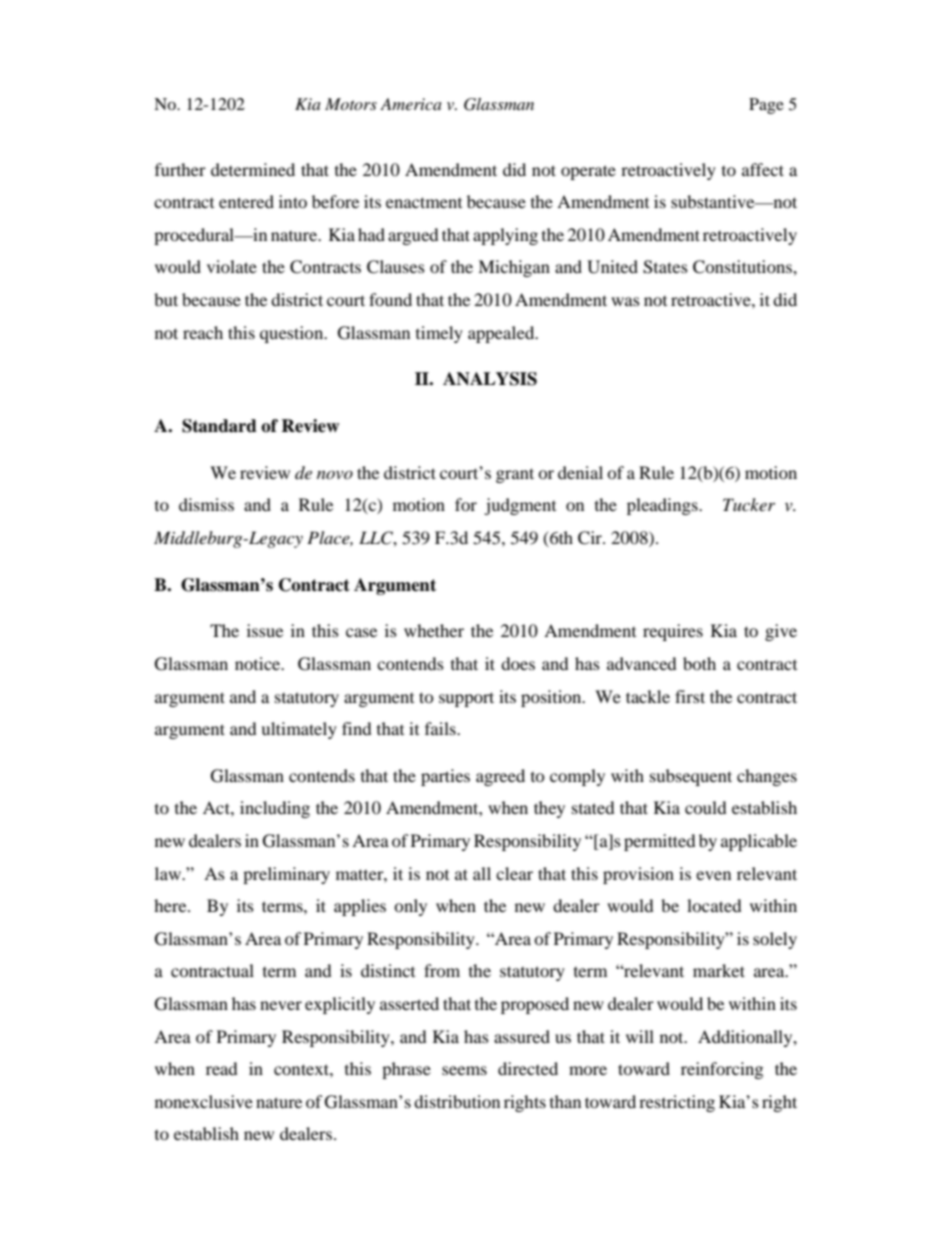 The height and width of the image is (1233, 952). Describe the element at coordinates (464, 1070) in the image. I see `seems` at that location.
